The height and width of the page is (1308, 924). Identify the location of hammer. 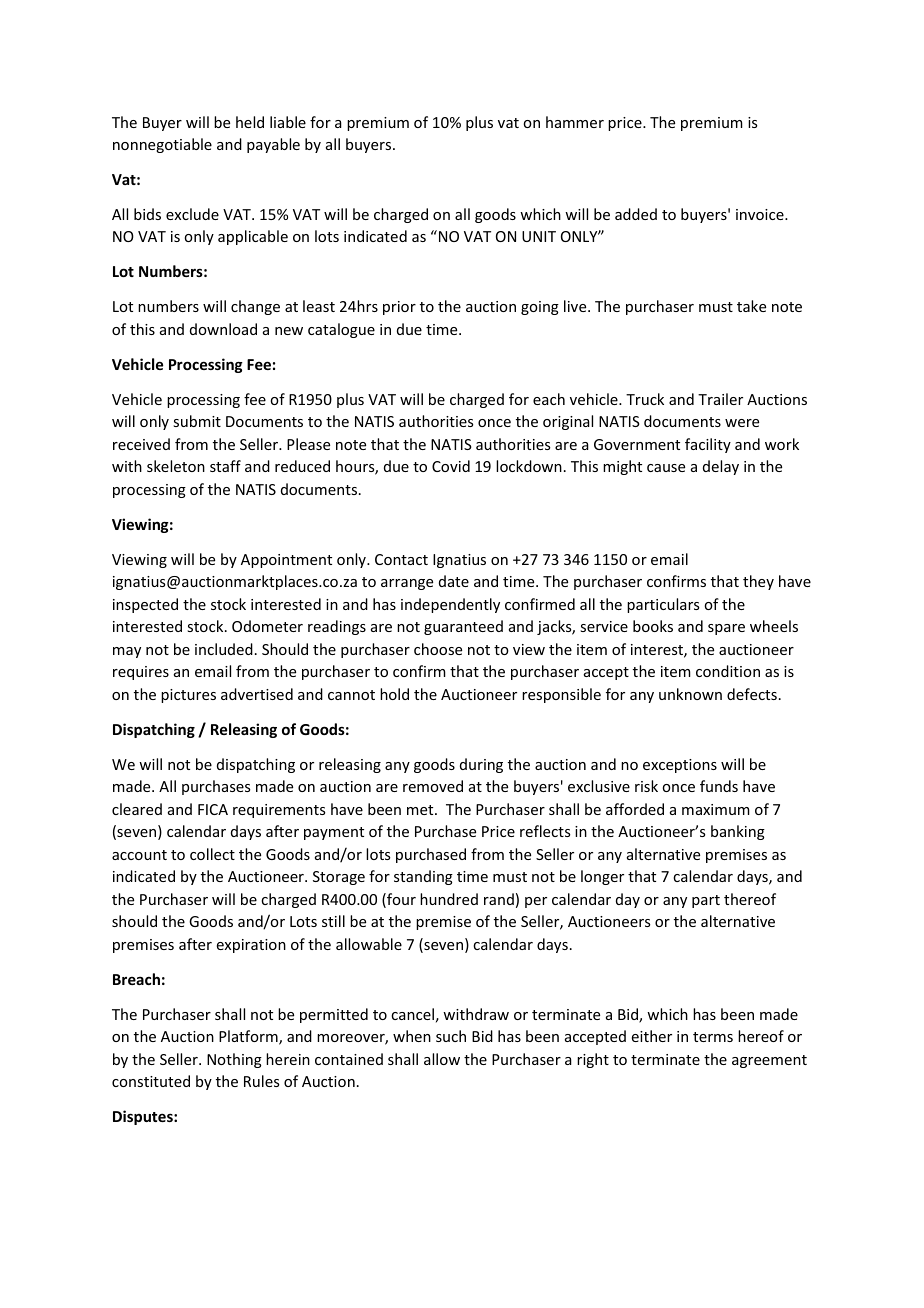
(575, 122).
